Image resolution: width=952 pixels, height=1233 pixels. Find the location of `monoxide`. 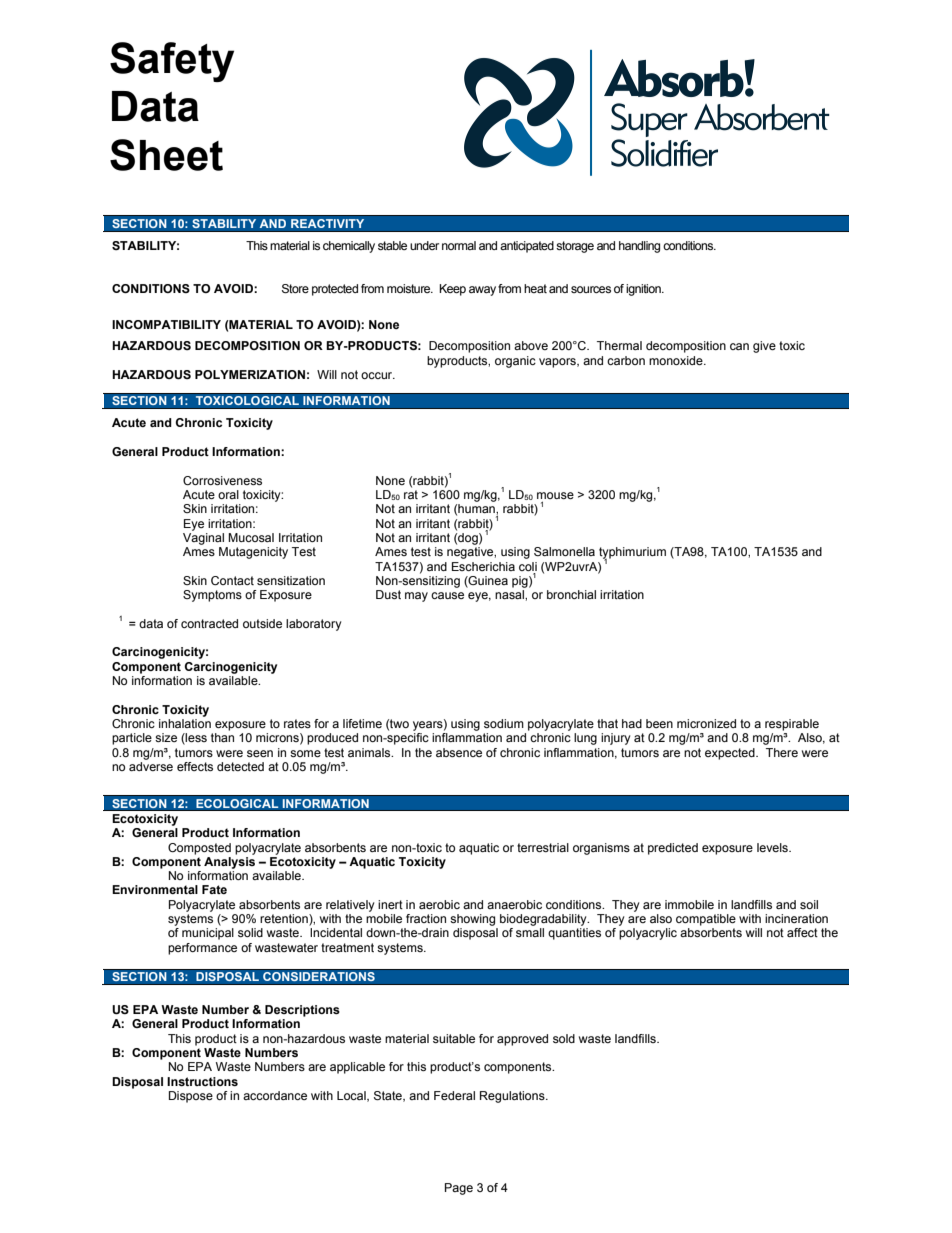

monoxide is located at coordinates (677, 360).
